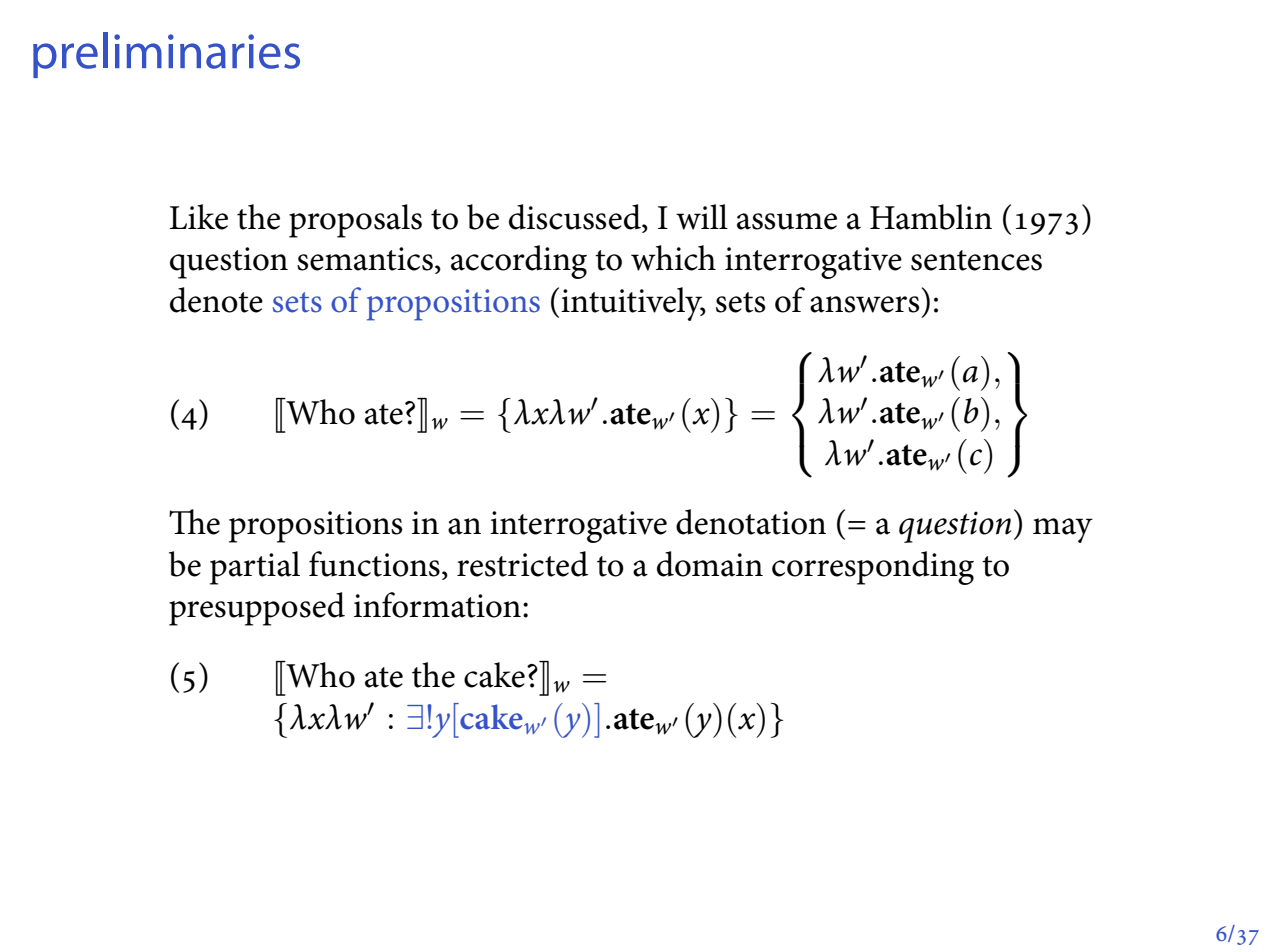 This screenshot has height=952, width=1270. I want to click on denotation, so click(751, 522).
